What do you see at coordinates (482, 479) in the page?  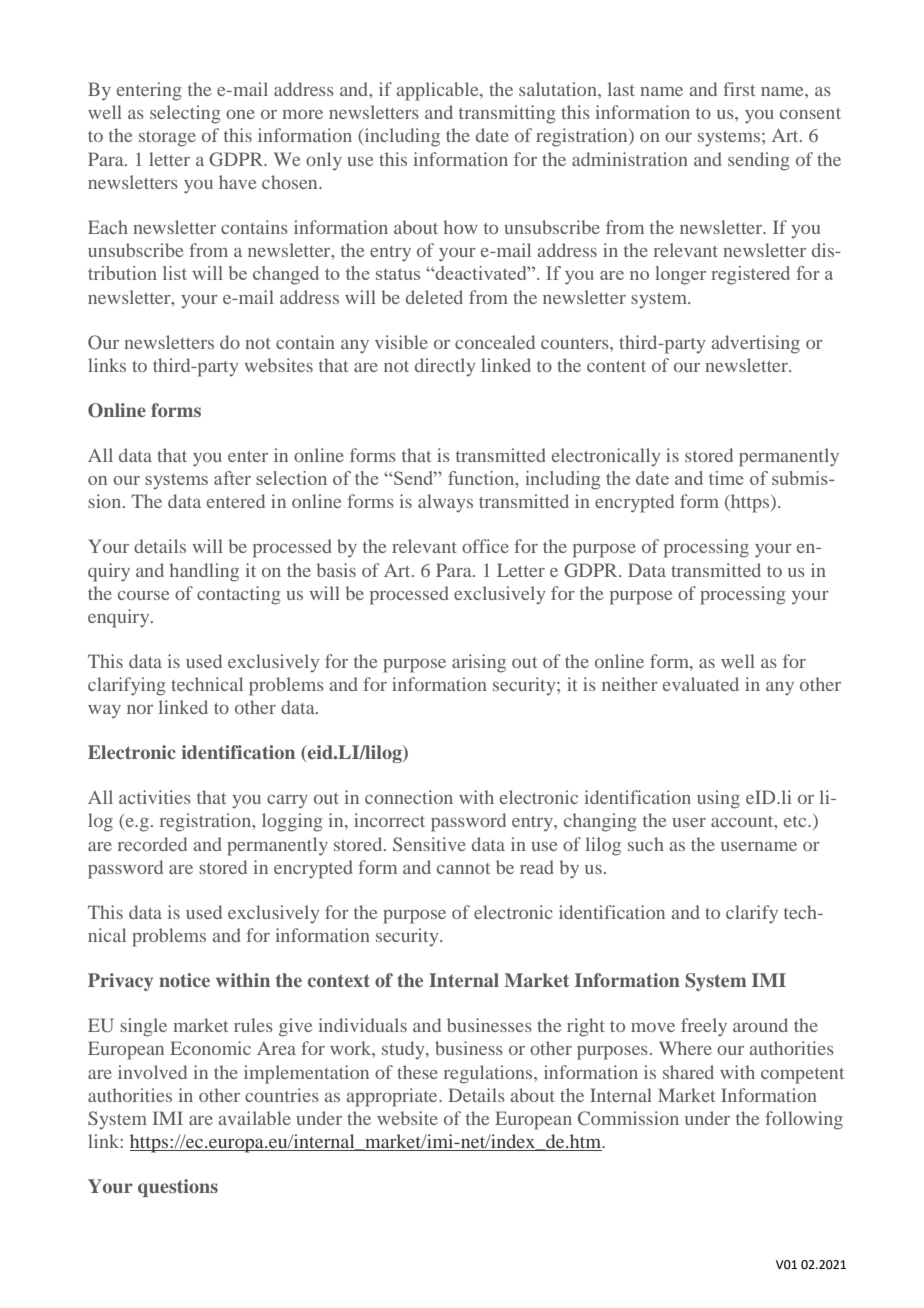 I see `function` at bounding box center [482, 479].
